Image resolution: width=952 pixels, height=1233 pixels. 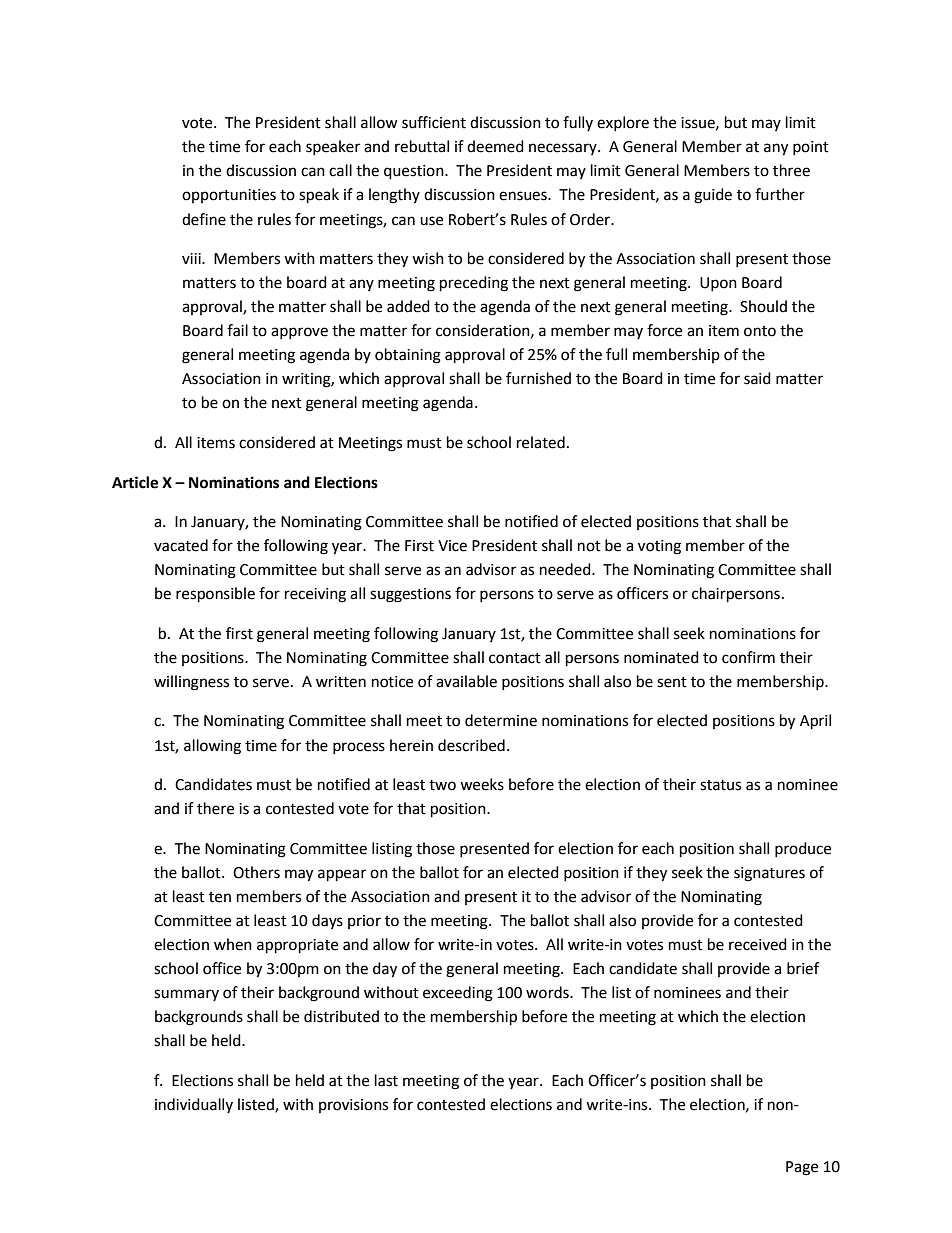 I want to click on deemed, so click(x=495, y=146).
